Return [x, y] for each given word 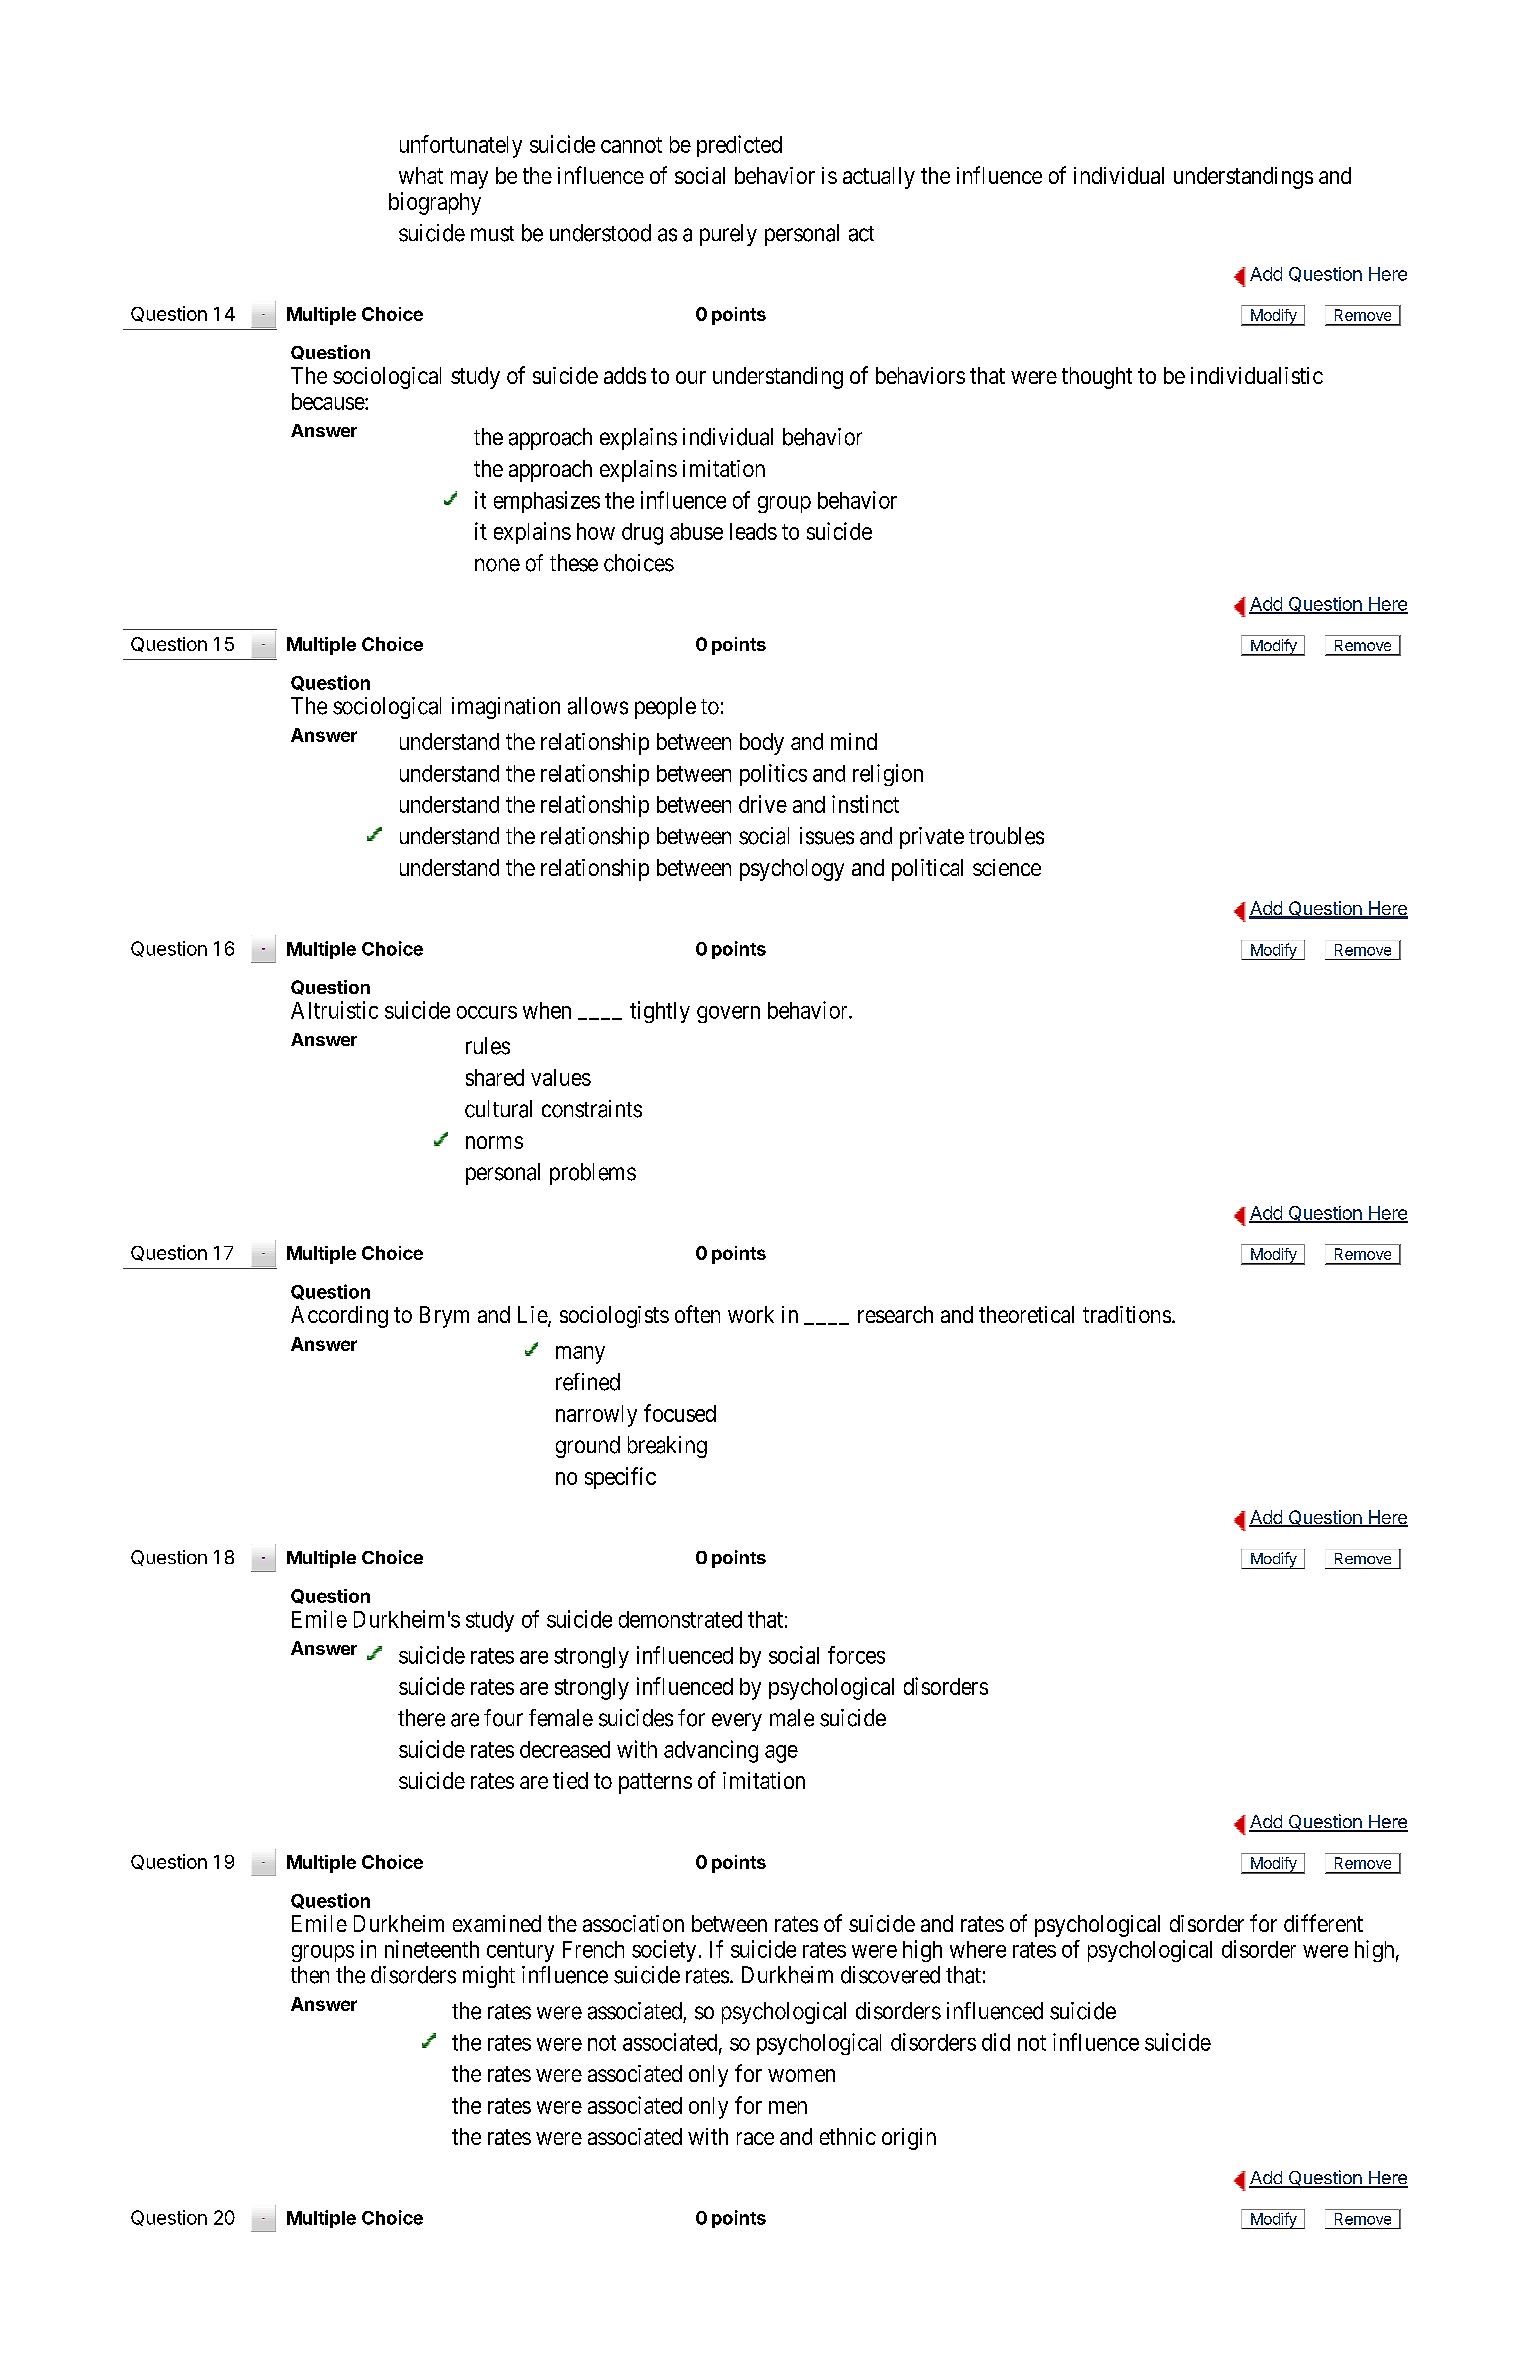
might [489, 1977]
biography [435, 203]
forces [856, 1655]
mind [854, 741]
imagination [506, 708]
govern [728, 1014]
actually [879, 178]
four [503, 1718]
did [996, 2042]
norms [494, 1142]
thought [1097, 378]
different [1323, 1923]
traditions [1127, 1314]
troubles [1006, 836]
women [801, 2075]
